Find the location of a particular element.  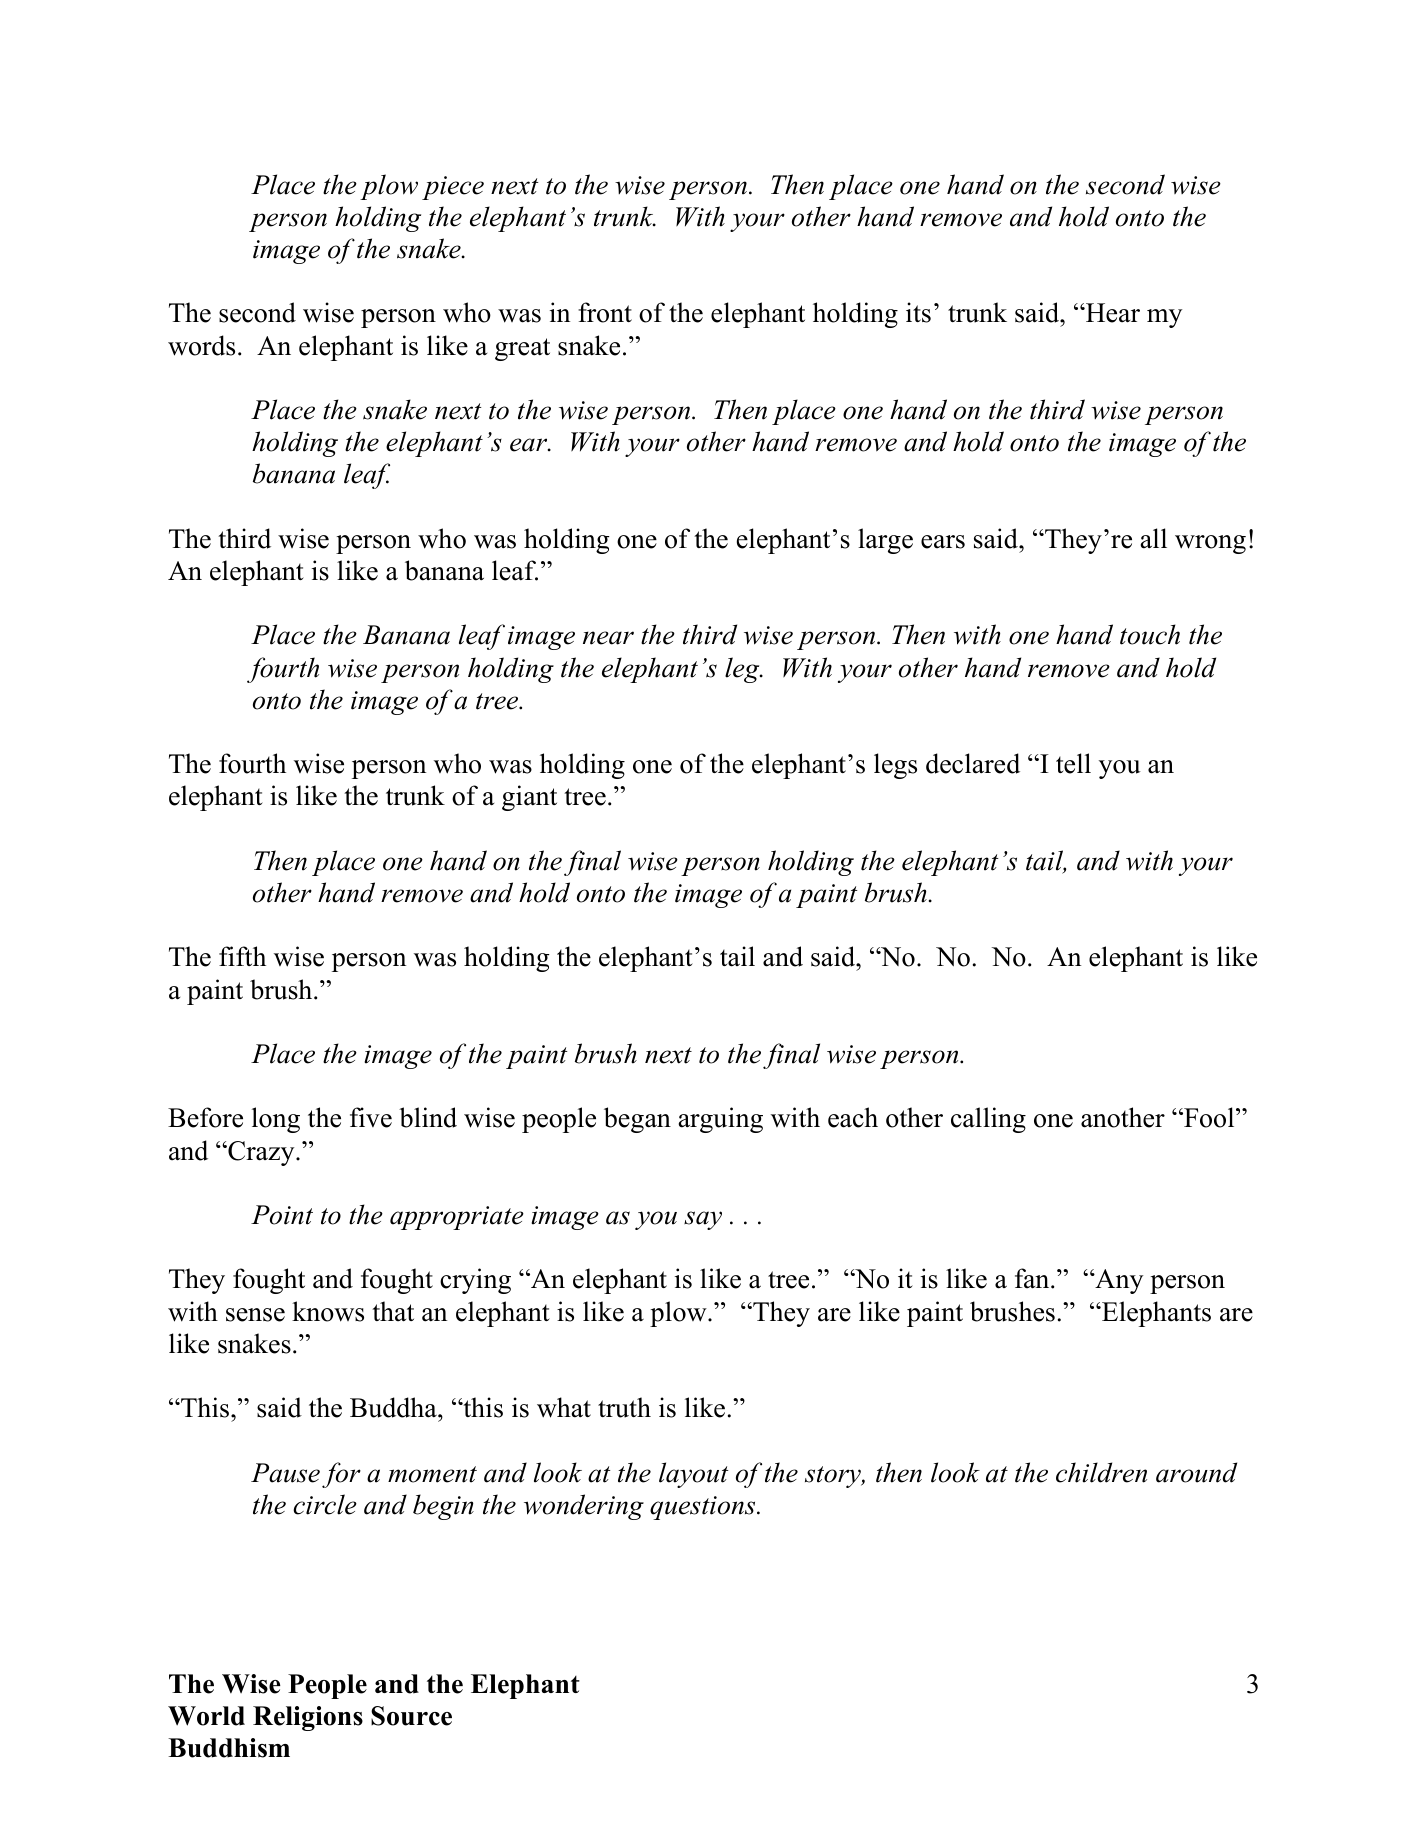

near is located at coordinates (608, 638).
